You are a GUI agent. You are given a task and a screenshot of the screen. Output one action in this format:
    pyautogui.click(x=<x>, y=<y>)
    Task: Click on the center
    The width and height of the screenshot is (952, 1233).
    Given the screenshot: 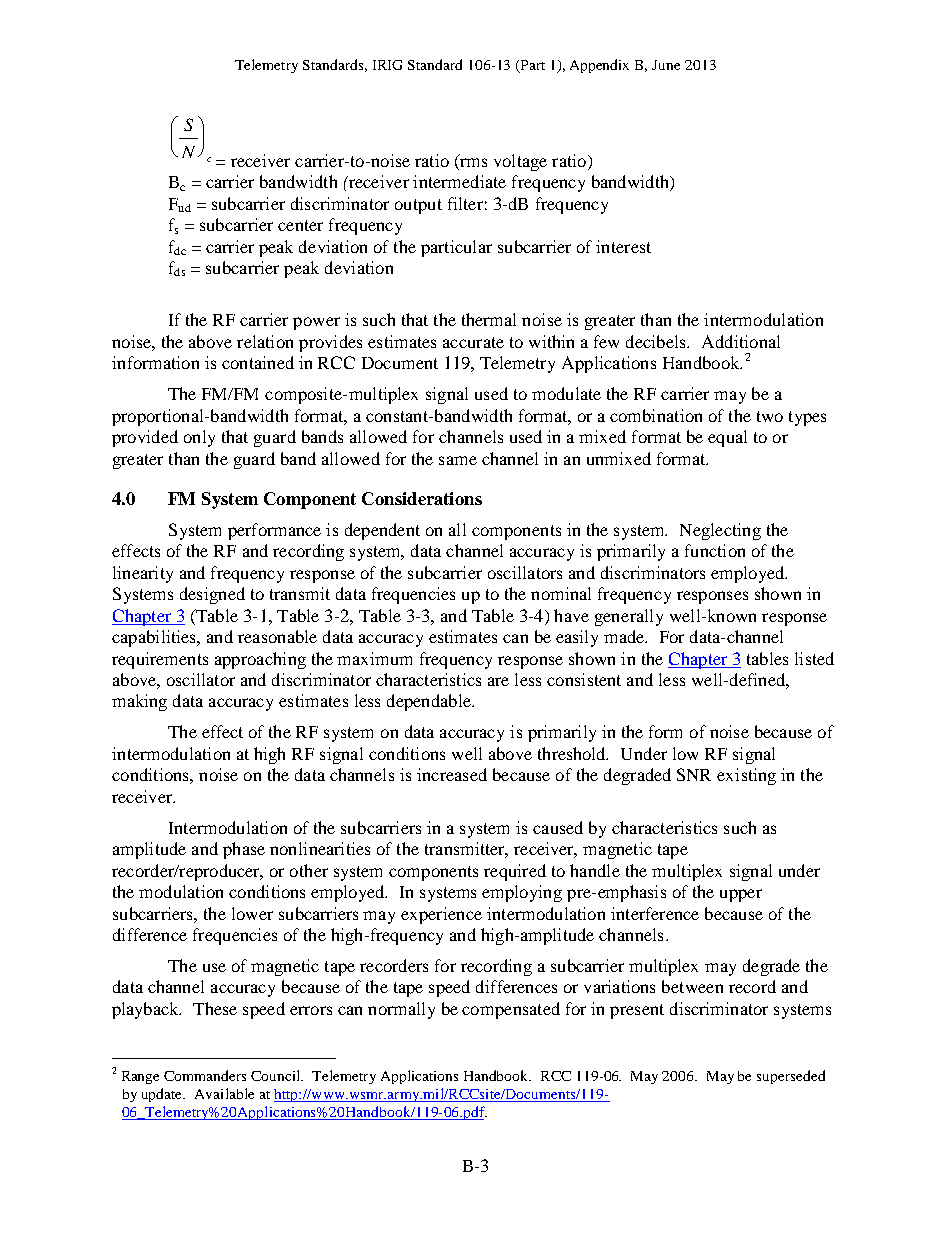 What is the action you would take?
    pyautogui.click(x=300, y=225)
